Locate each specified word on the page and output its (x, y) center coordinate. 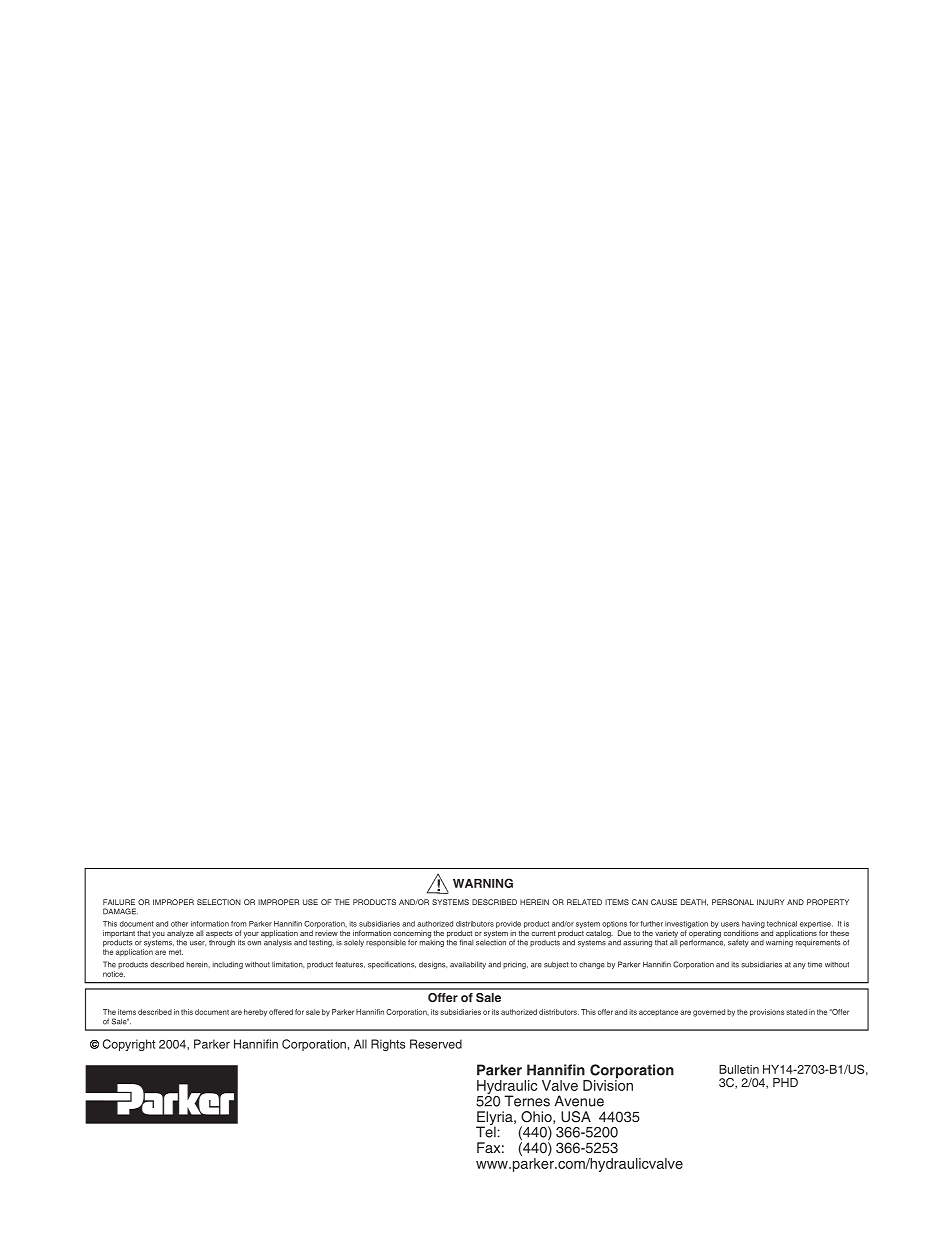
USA (576, 1117)
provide (509, 926)
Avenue (579, 1101)
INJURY (771, 902)
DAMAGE (120, 911)
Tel (486, 1131)
